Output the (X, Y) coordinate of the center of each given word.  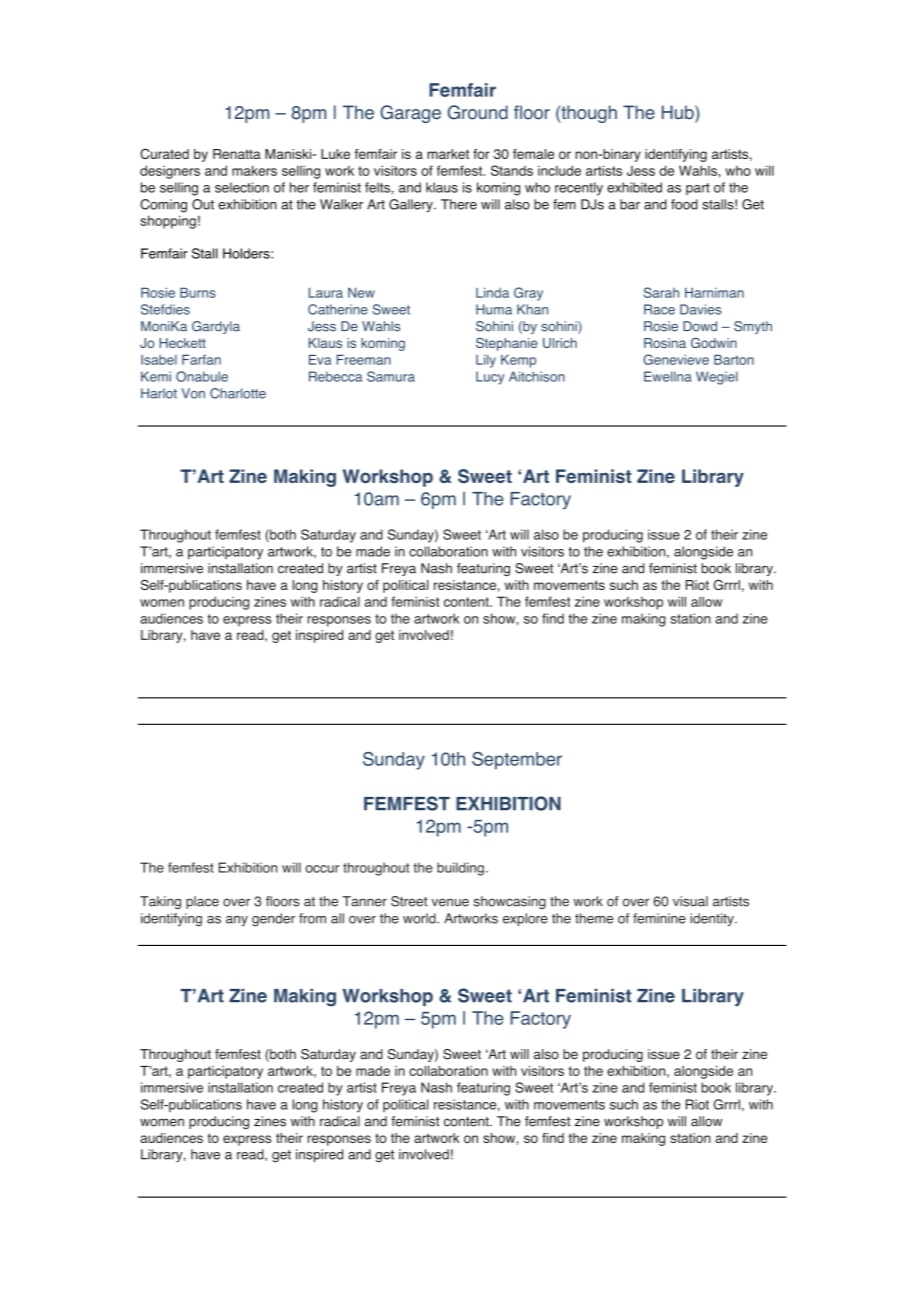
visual (690, 901)
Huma (494, 309)
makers (254, 170)
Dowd (700, 326)
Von (193, 393)
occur (322, 869)
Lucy (490, 378)
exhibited (634, 187)
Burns (198, 292)
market (448, 154)
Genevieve (676, 359)
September (517, 761)
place (202, 902)
